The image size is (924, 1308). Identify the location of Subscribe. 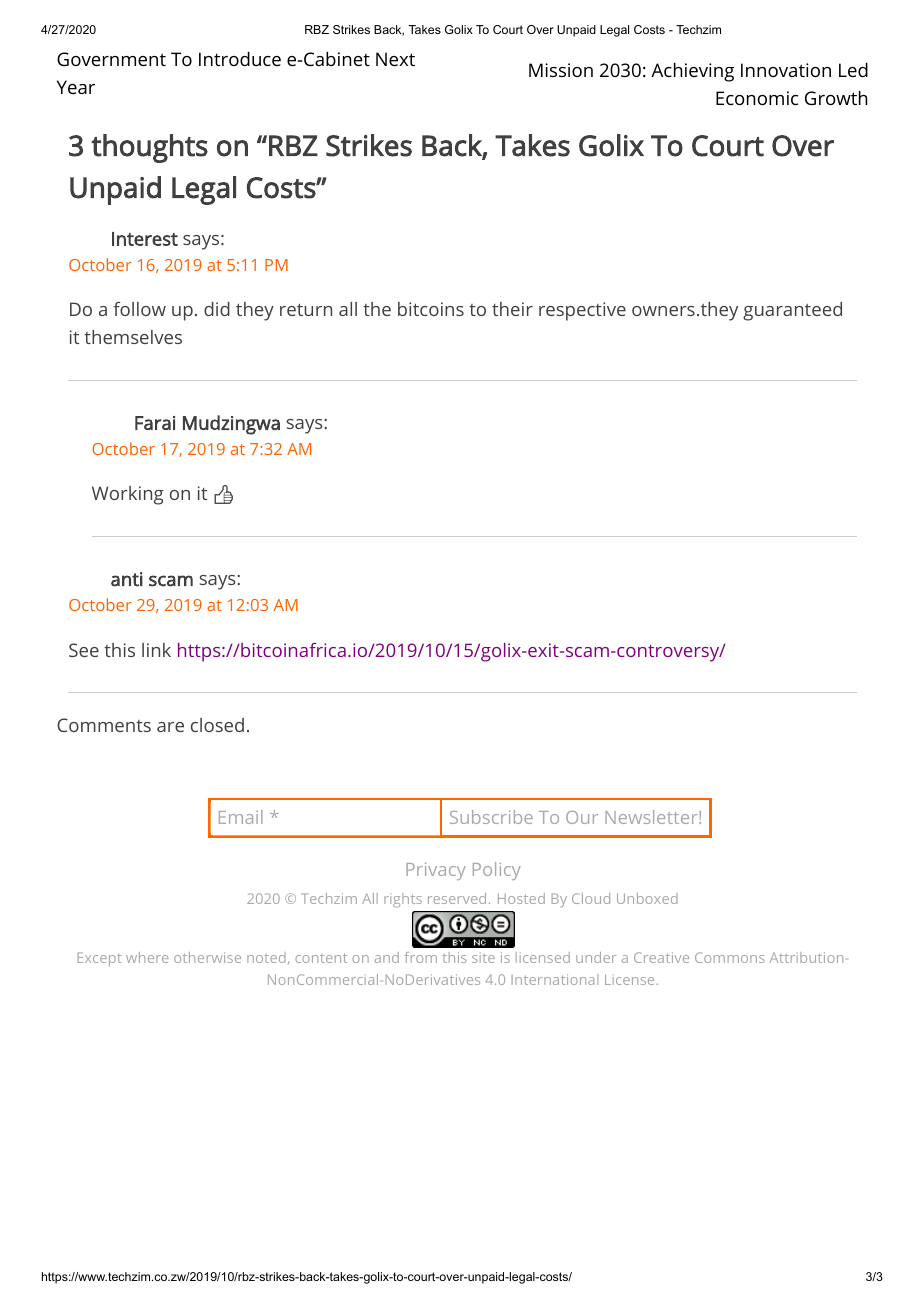
(491, 817).
